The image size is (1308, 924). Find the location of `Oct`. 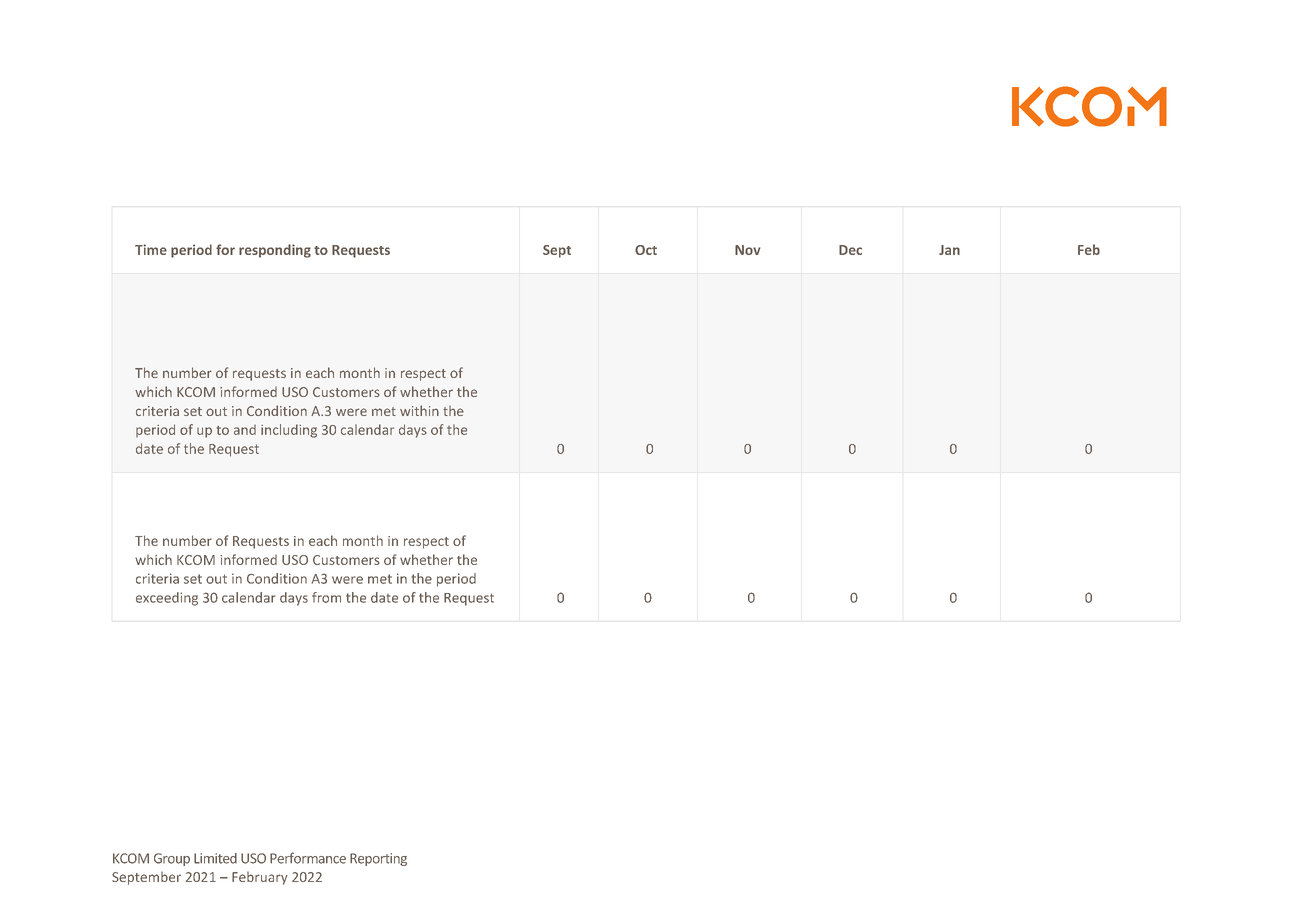

Oct is located at coordinates (646, 250).
